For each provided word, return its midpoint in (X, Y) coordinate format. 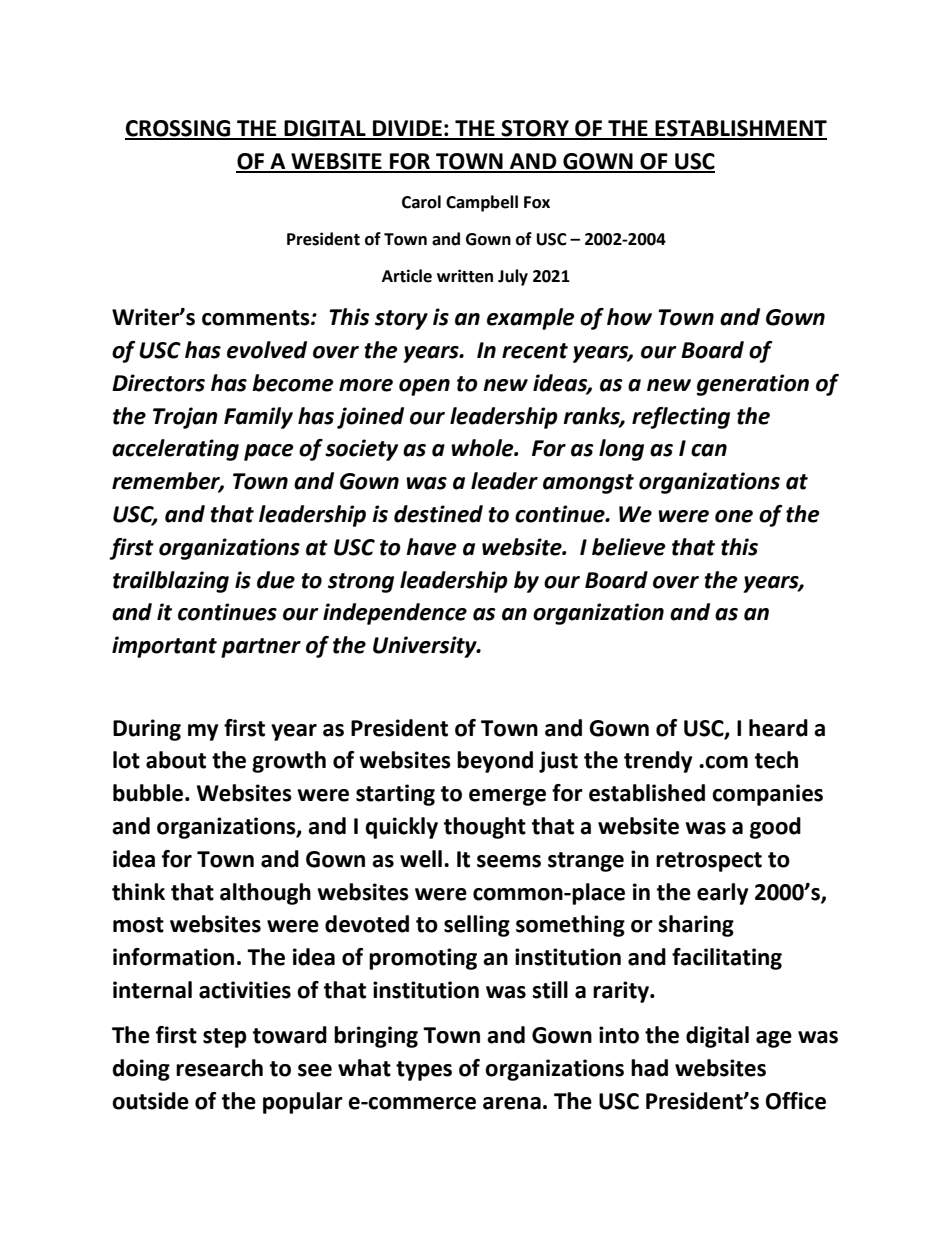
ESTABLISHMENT (740, 129)
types (424, 1071)
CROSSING (179, 129)
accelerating (175, 450)
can (709, 450)
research (219, 1068)
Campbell (482, 203)
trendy (658, 762)
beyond (495, 762)
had (649, 1068)
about (176, 760)
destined (438, 514)
